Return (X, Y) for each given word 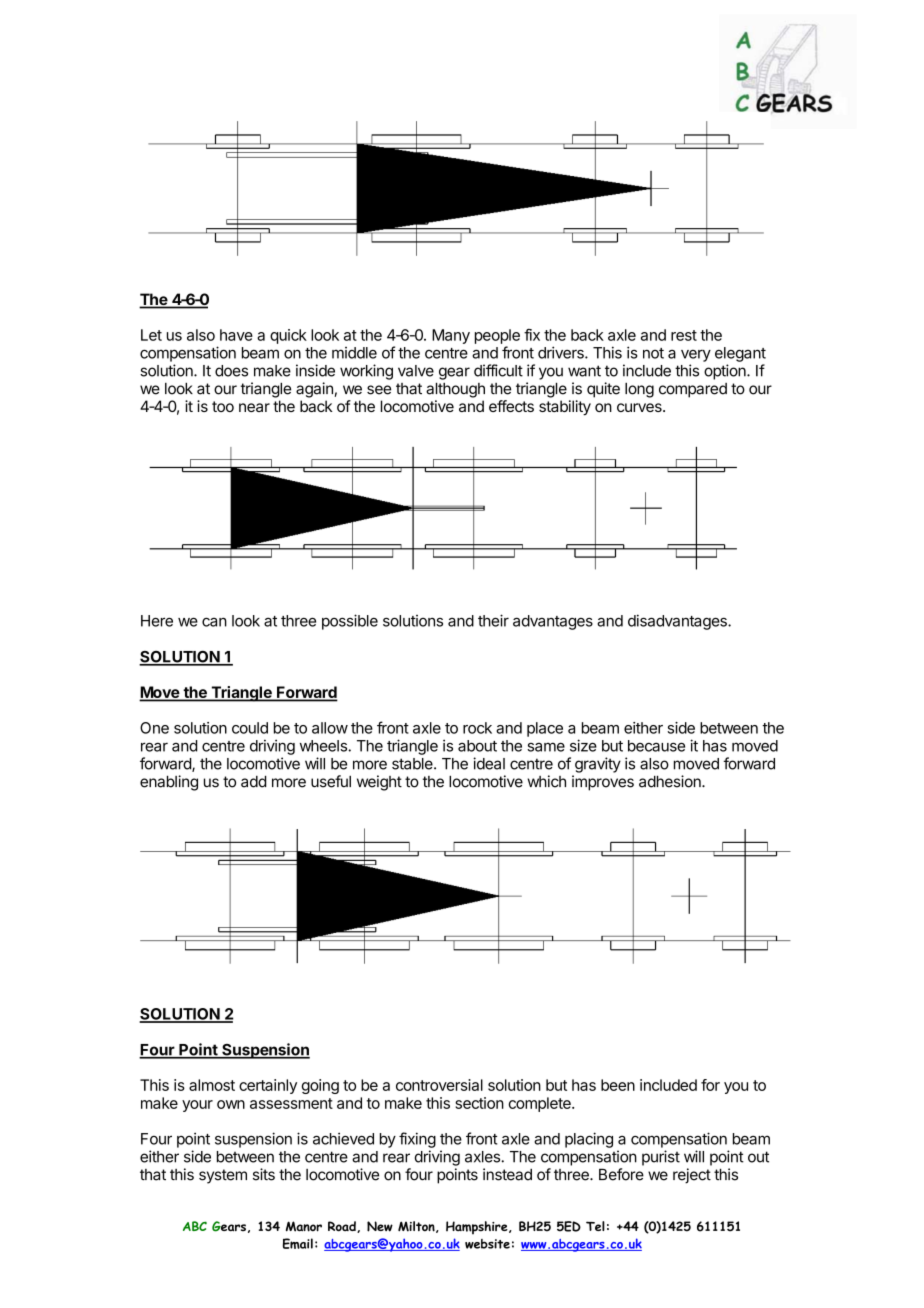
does (231, 371)
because (656, 746)
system (223, 1176)
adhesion (671, 781)
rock (477, 728)
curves (640, 407)
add (254, 781)
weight (379, 783)
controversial (439, 1085)
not (653, 353)
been (618, 1085)
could (250, 728)
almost (212, 1085)
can (214, 622)
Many (451, 336)
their (493, 620)
